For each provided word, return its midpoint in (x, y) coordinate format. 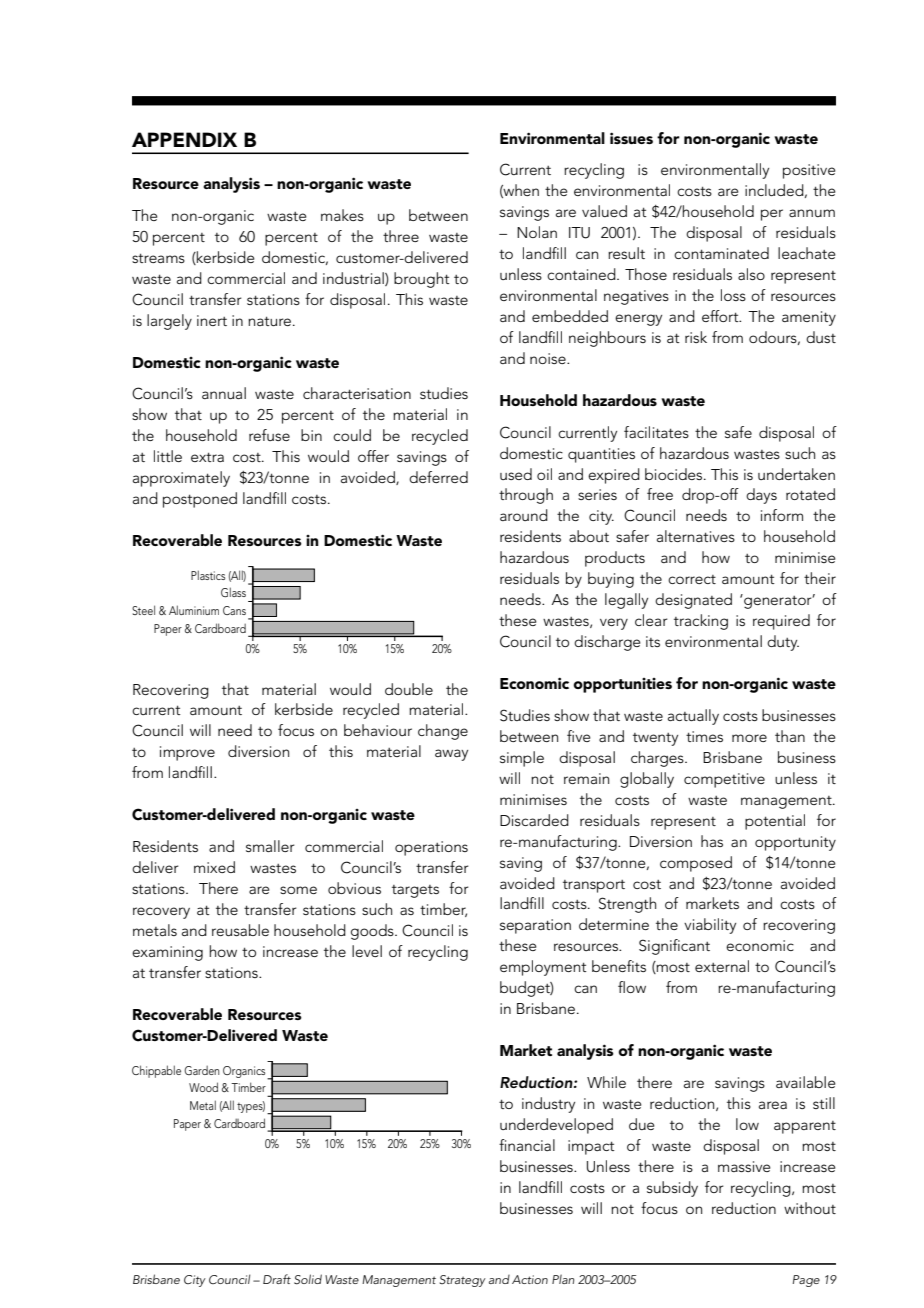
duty (783, 643)
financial (527, 1145)
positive (809, 171)
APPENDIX (184, 139)
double (409, 689)
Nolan (537, 232)
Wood (203, 1087)
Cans (234, 610)
